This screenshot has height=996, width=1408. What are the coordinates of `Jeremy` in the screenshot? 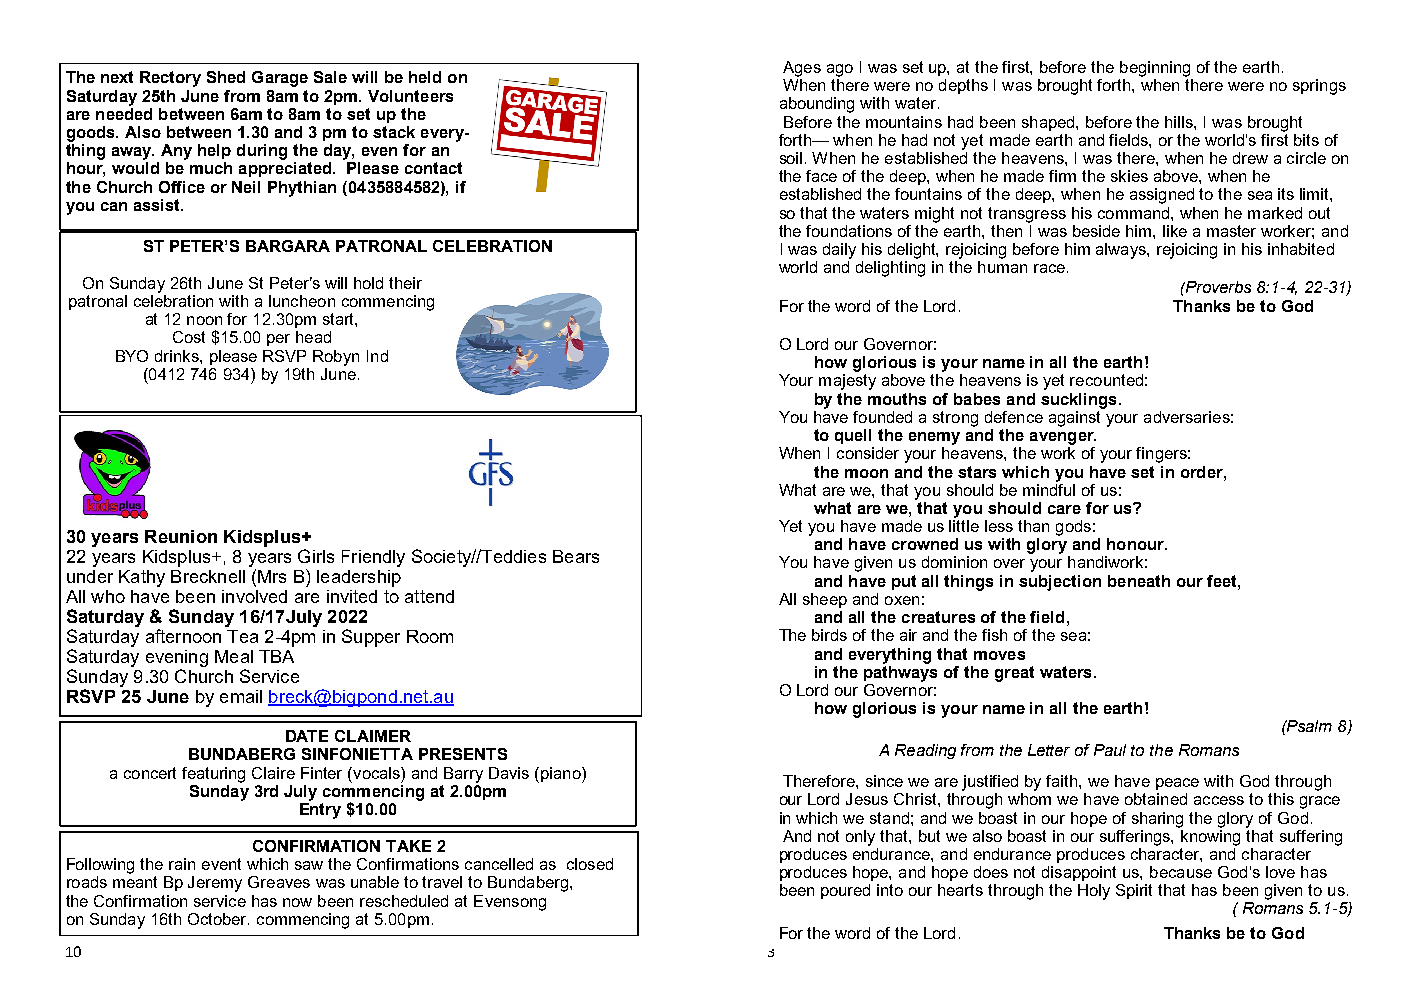 It's located at (215, 884).
